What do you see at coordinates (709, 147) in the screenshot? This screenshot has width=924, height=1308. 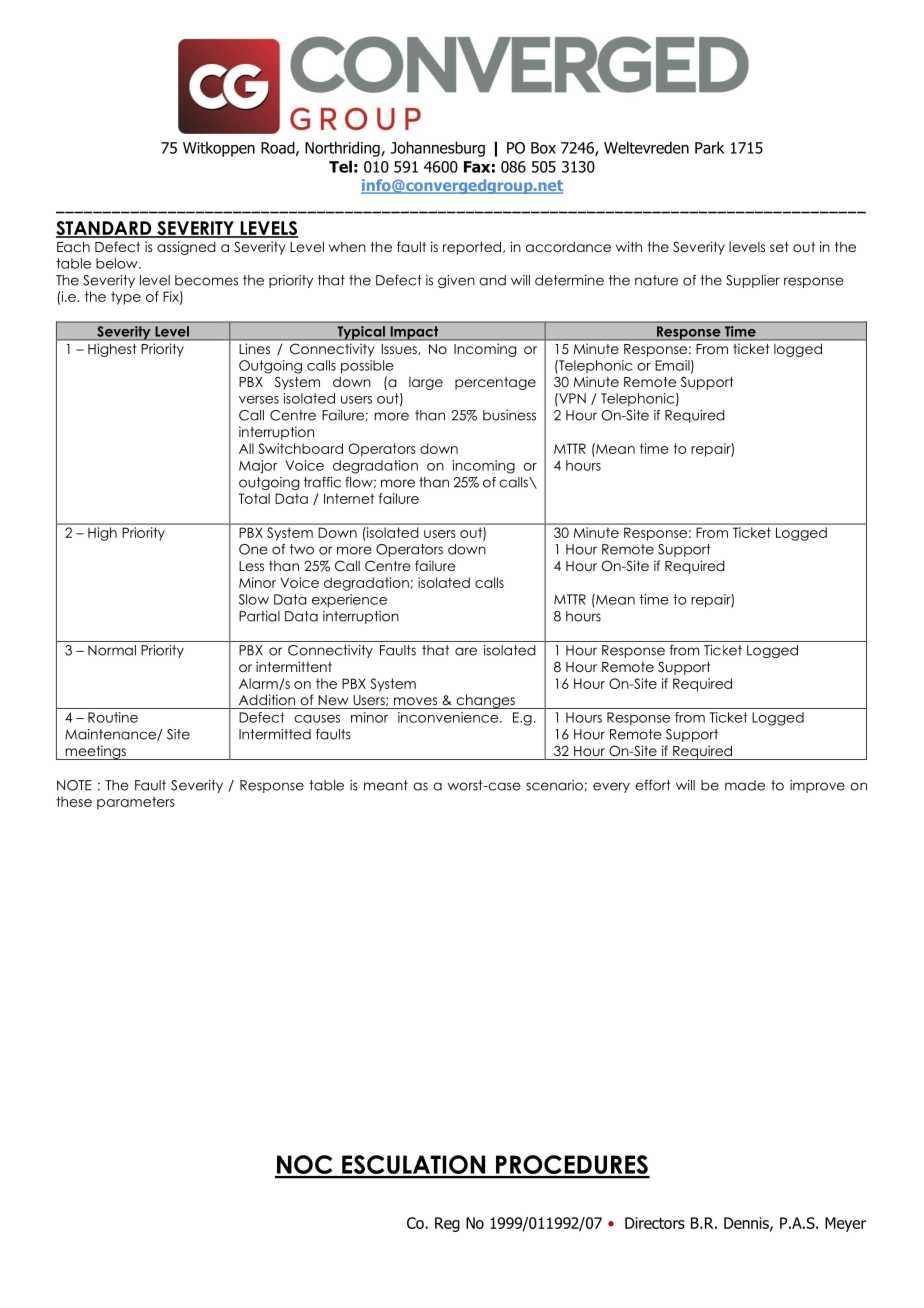 I see `Park` at bounding box center [709, 147].
